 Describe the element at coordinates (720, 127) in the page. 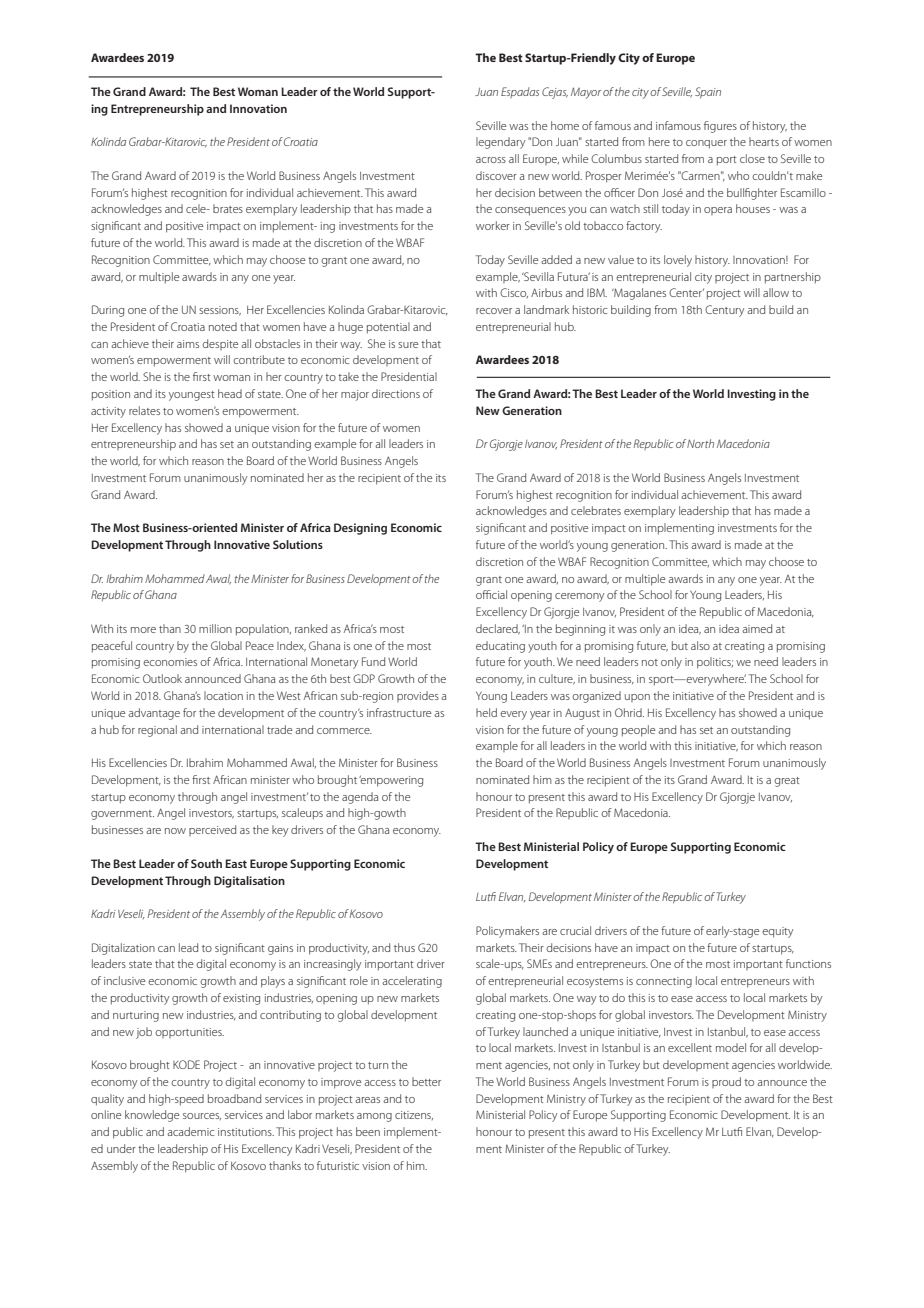

I see `figures` at that location.
